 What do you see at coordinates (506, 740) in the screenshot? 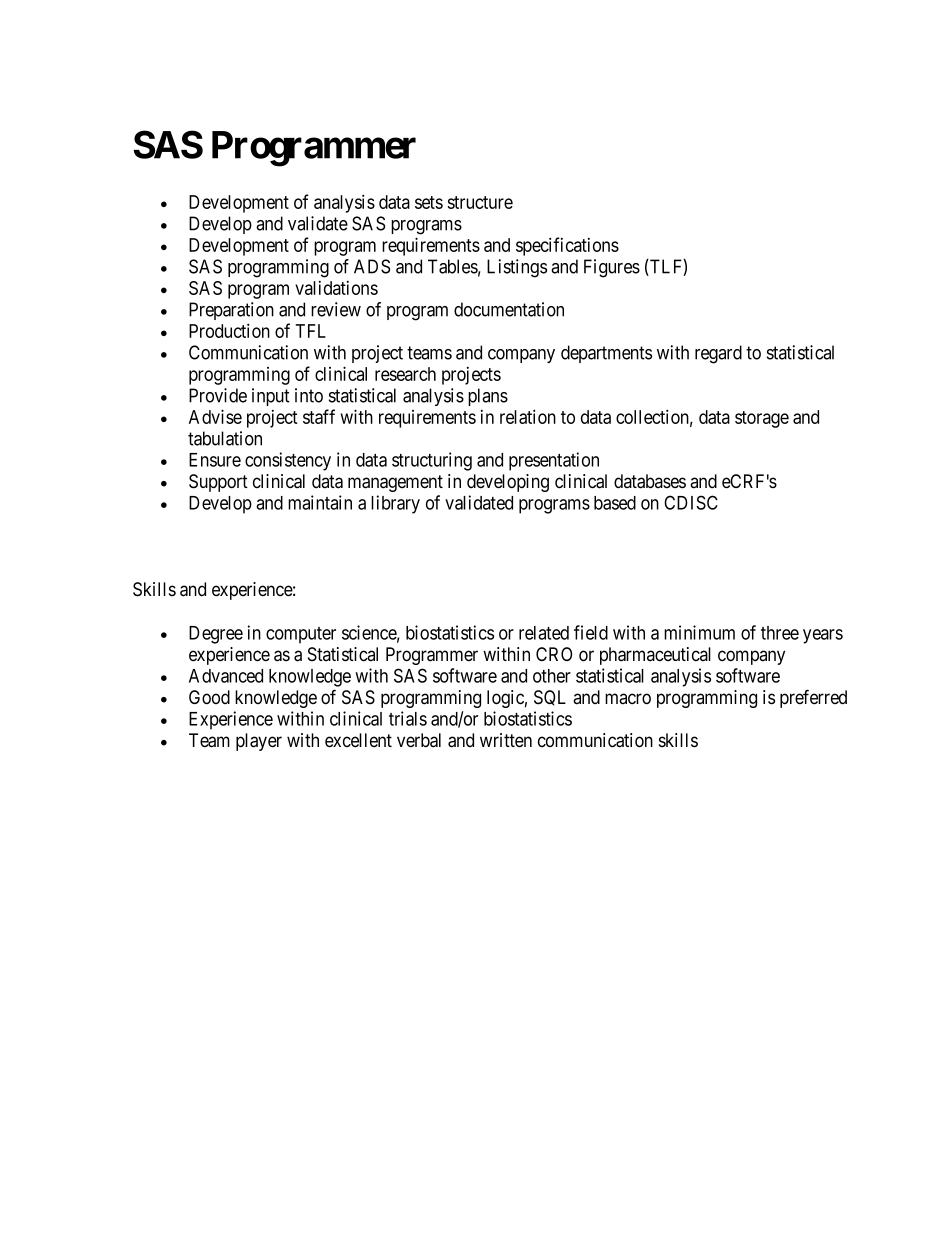
I see `written` at bounding box center [506, 740].
